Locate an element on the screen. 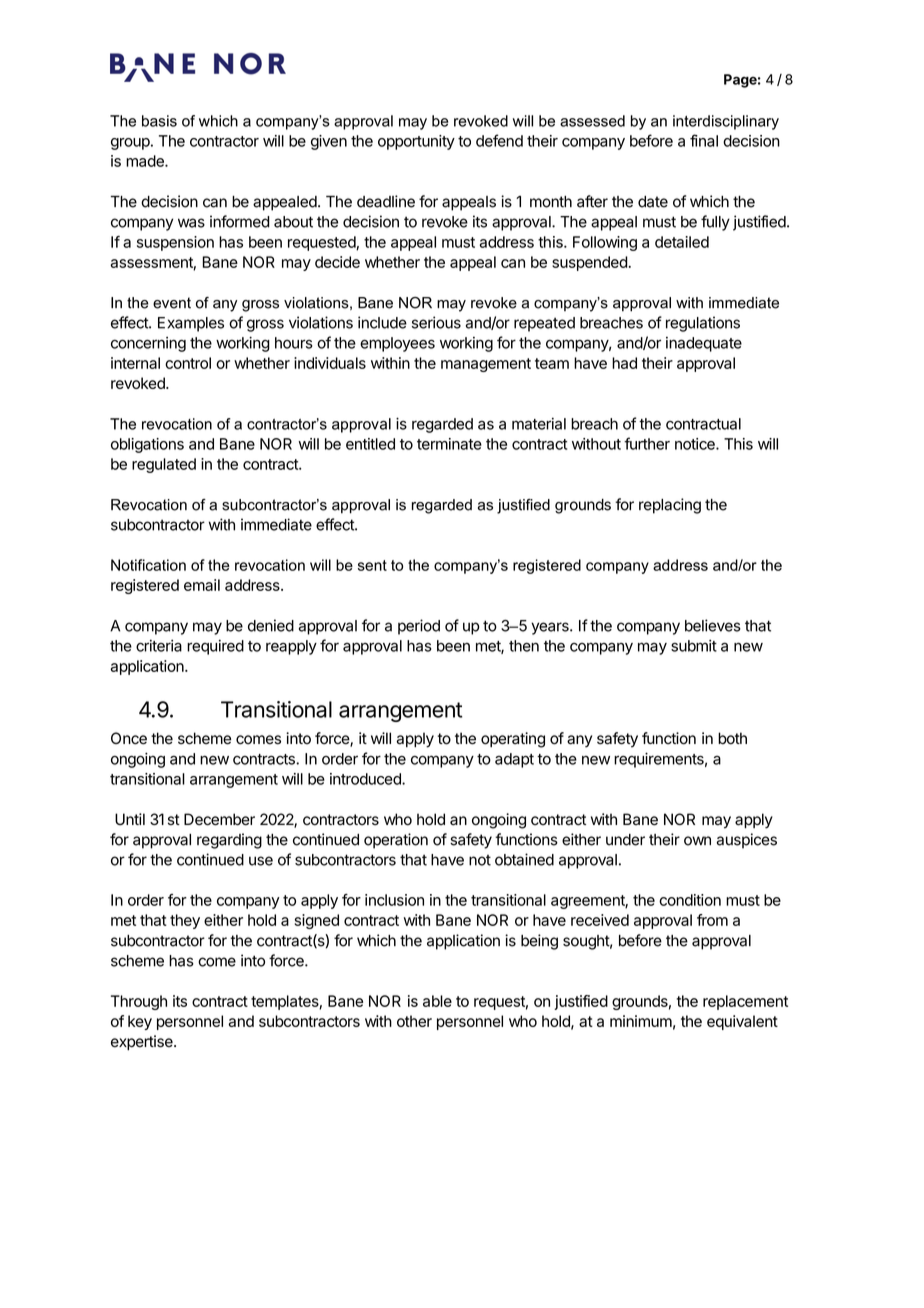  required is located at coordinates (215, 647).
